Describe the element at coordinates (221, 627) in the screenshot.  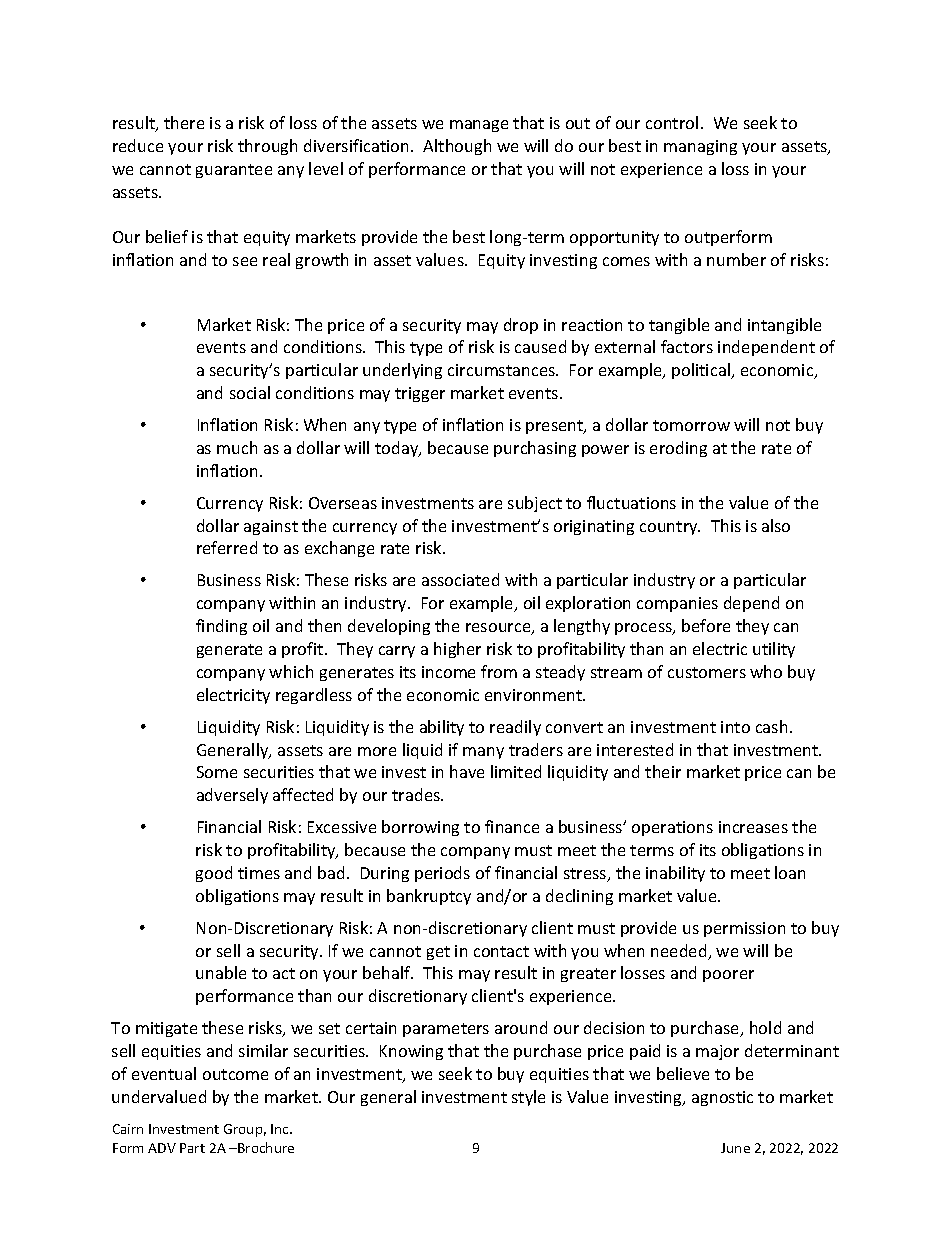
I see `finding` at that location.
